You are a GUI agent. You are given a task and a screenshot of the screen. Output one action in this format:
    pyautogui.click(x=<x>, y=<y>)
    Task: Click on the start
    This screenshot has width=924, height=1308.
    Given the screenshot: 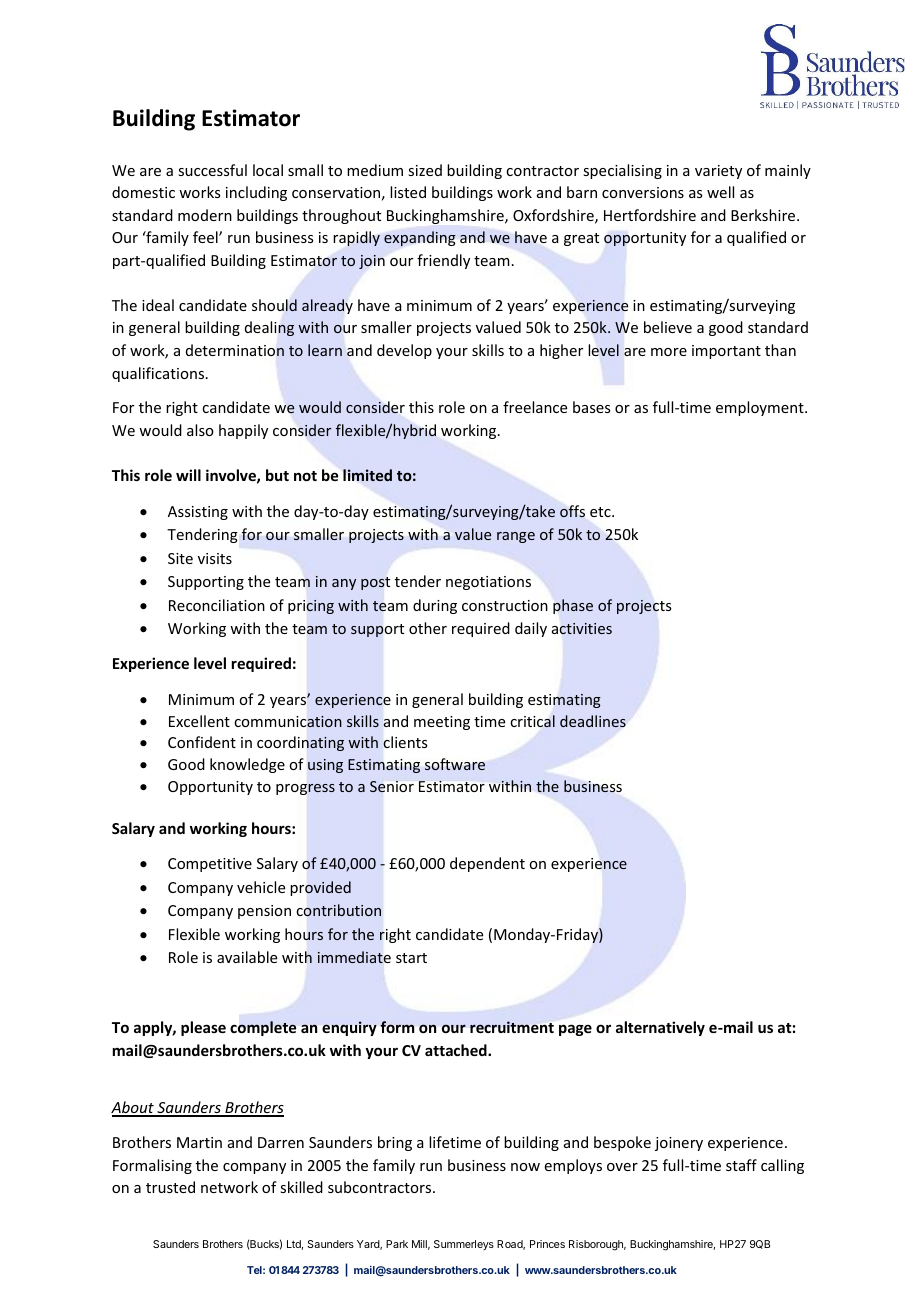 What is the action you would take?
    pyautogui.click(x=411, y=958)
